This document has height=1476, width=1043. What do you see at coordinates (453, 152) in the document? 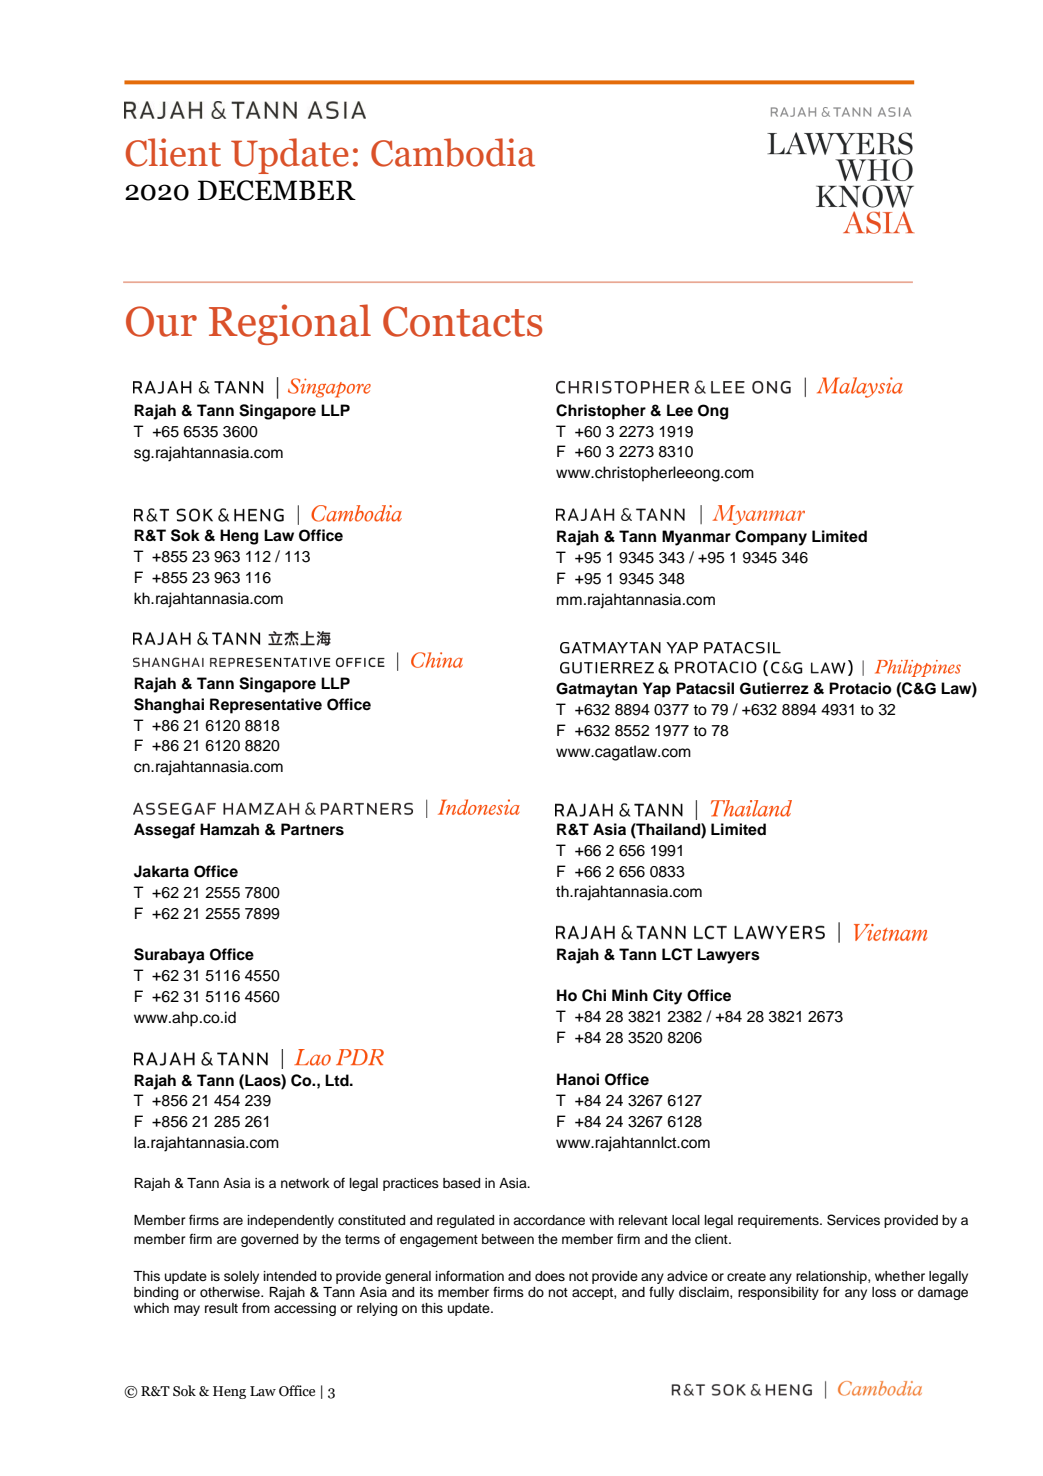
I see `Cambodia` at bounding box center [453, 152].
